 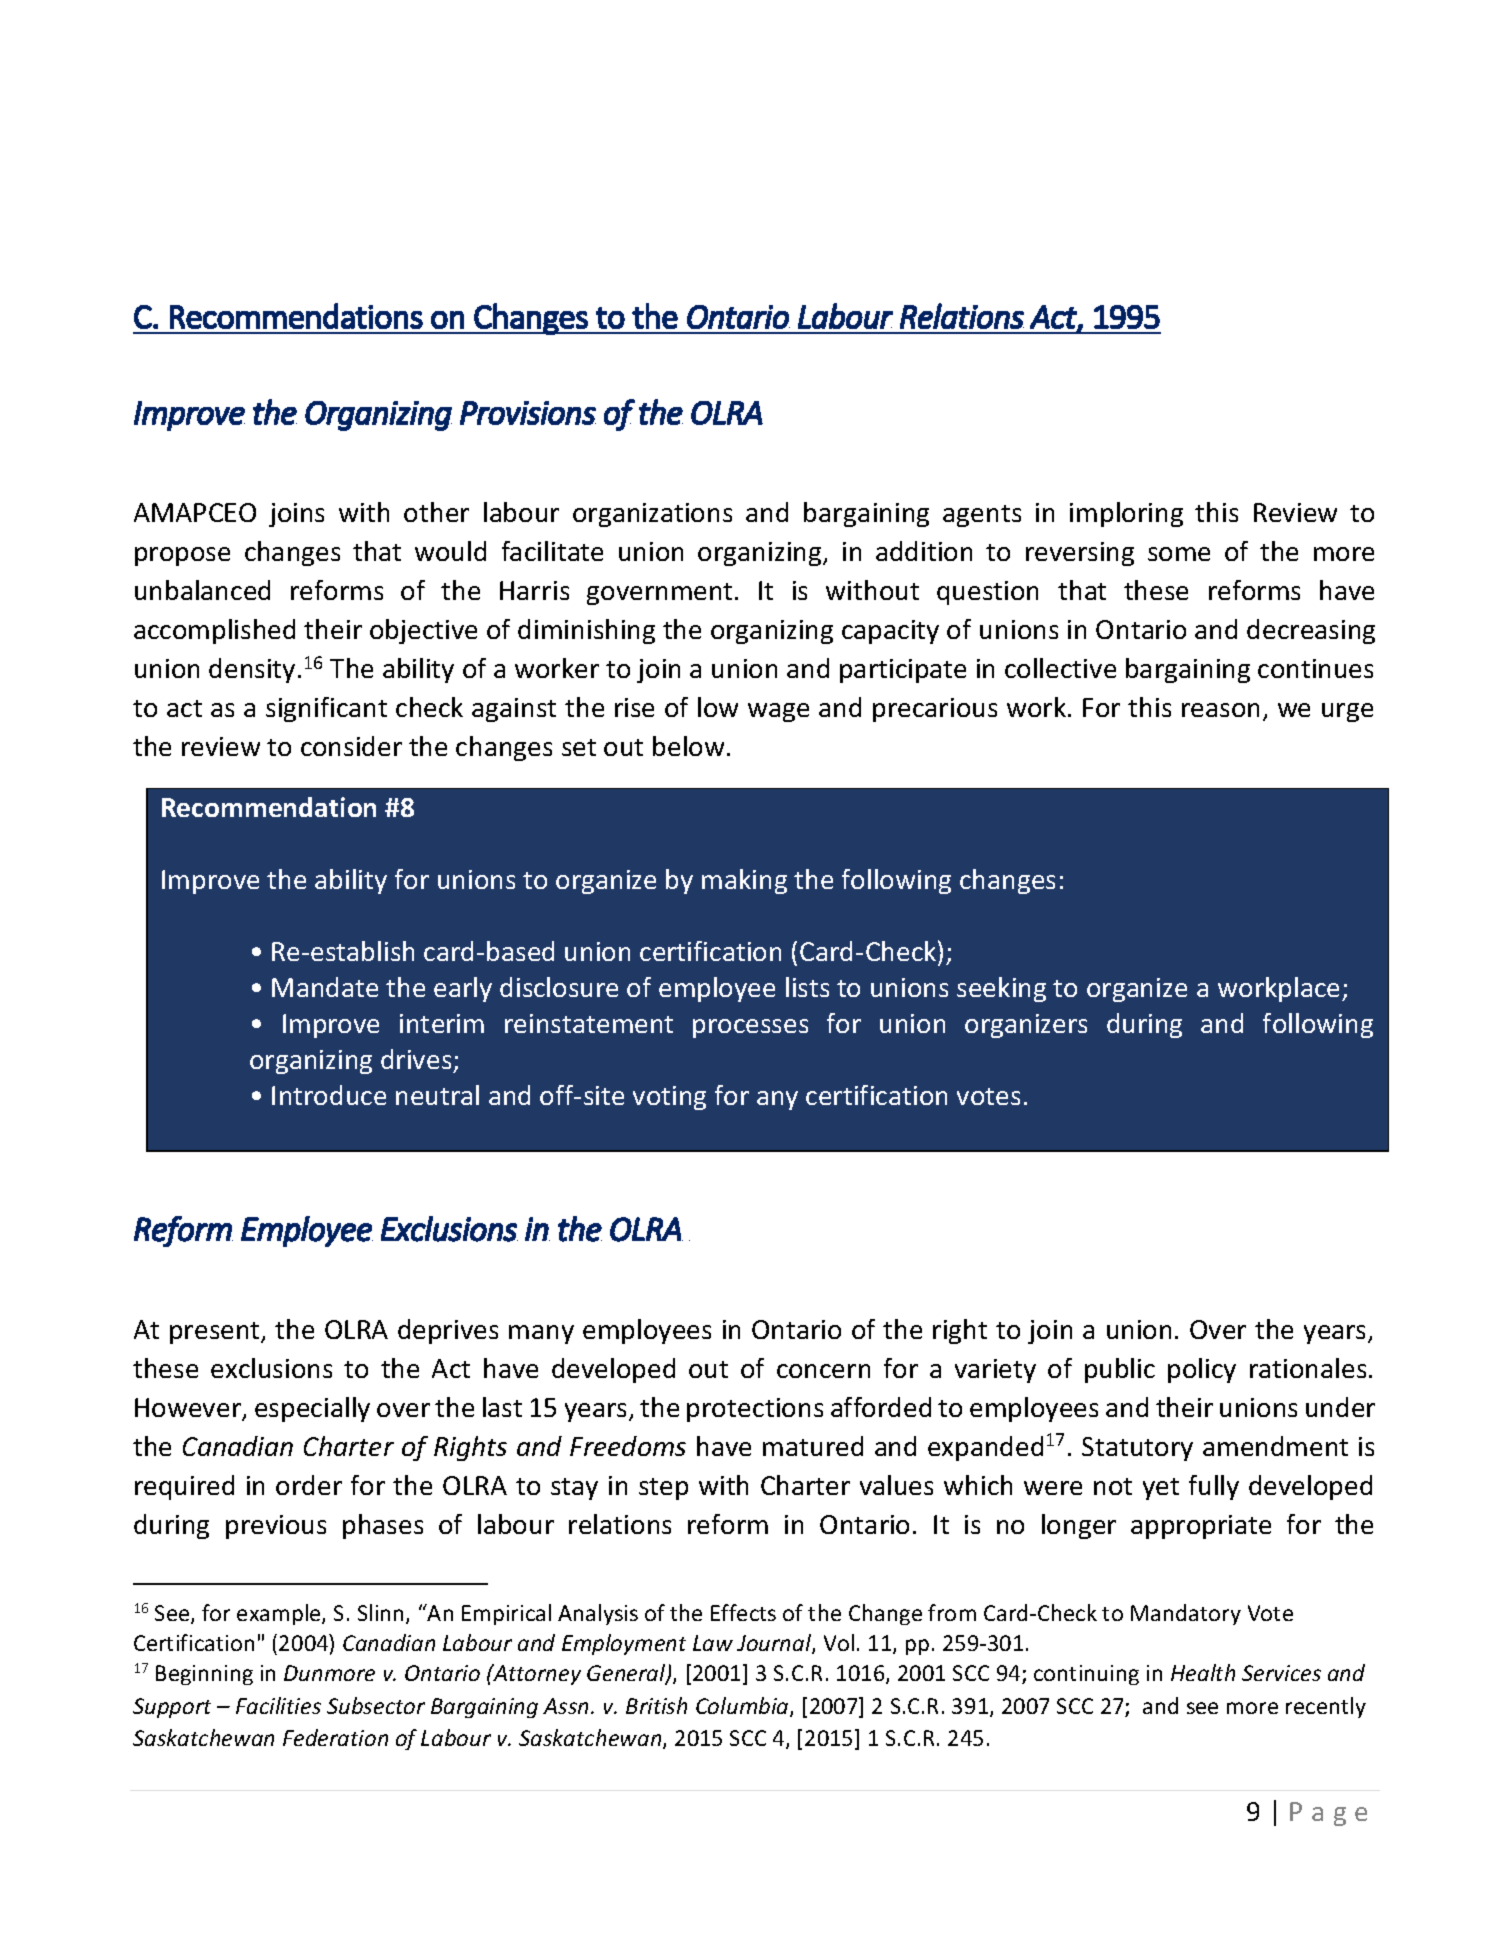 I want to click on Introduce, so click(x=329, y=1095).
